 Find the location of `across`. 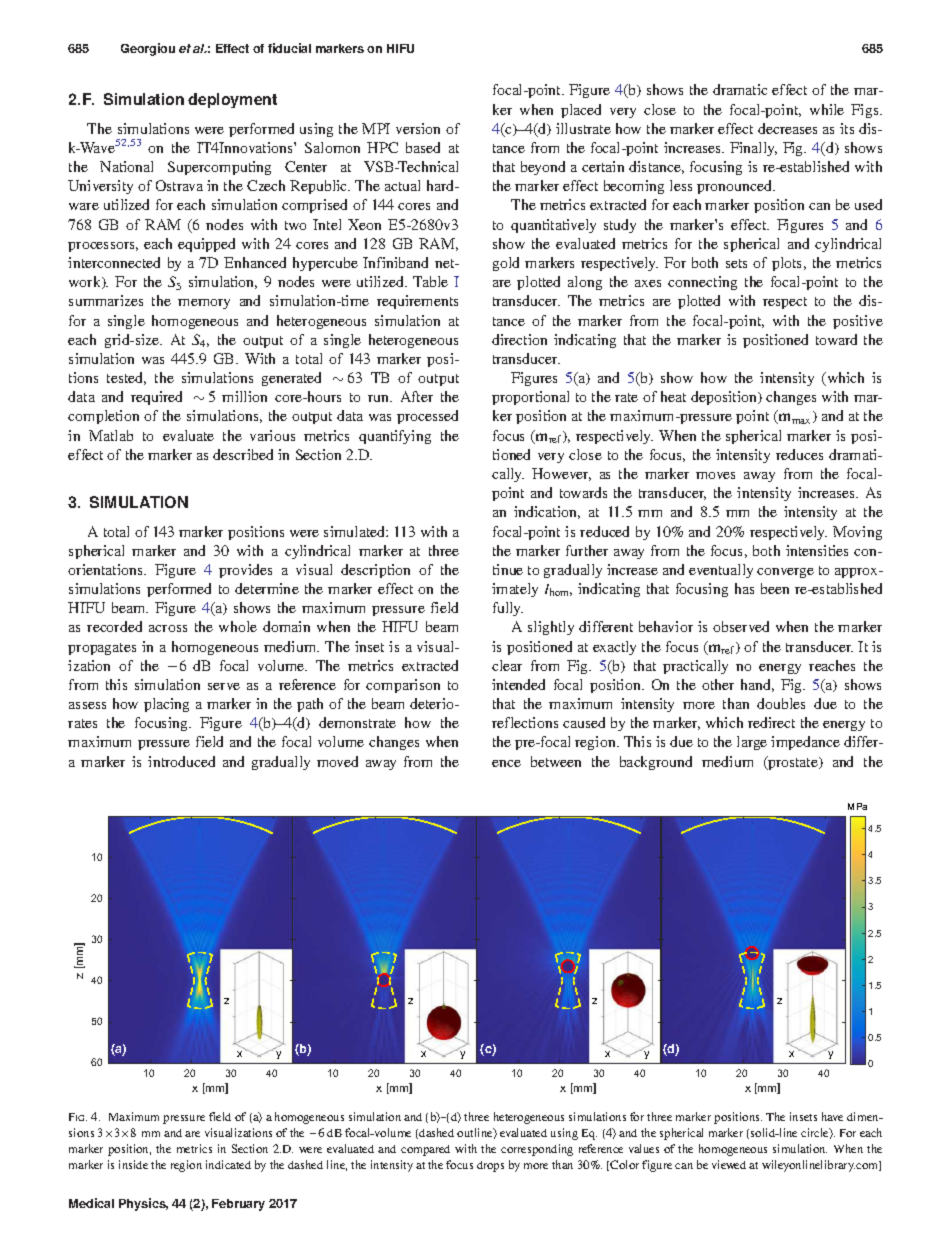

across is located at coordinates (168, 628).
